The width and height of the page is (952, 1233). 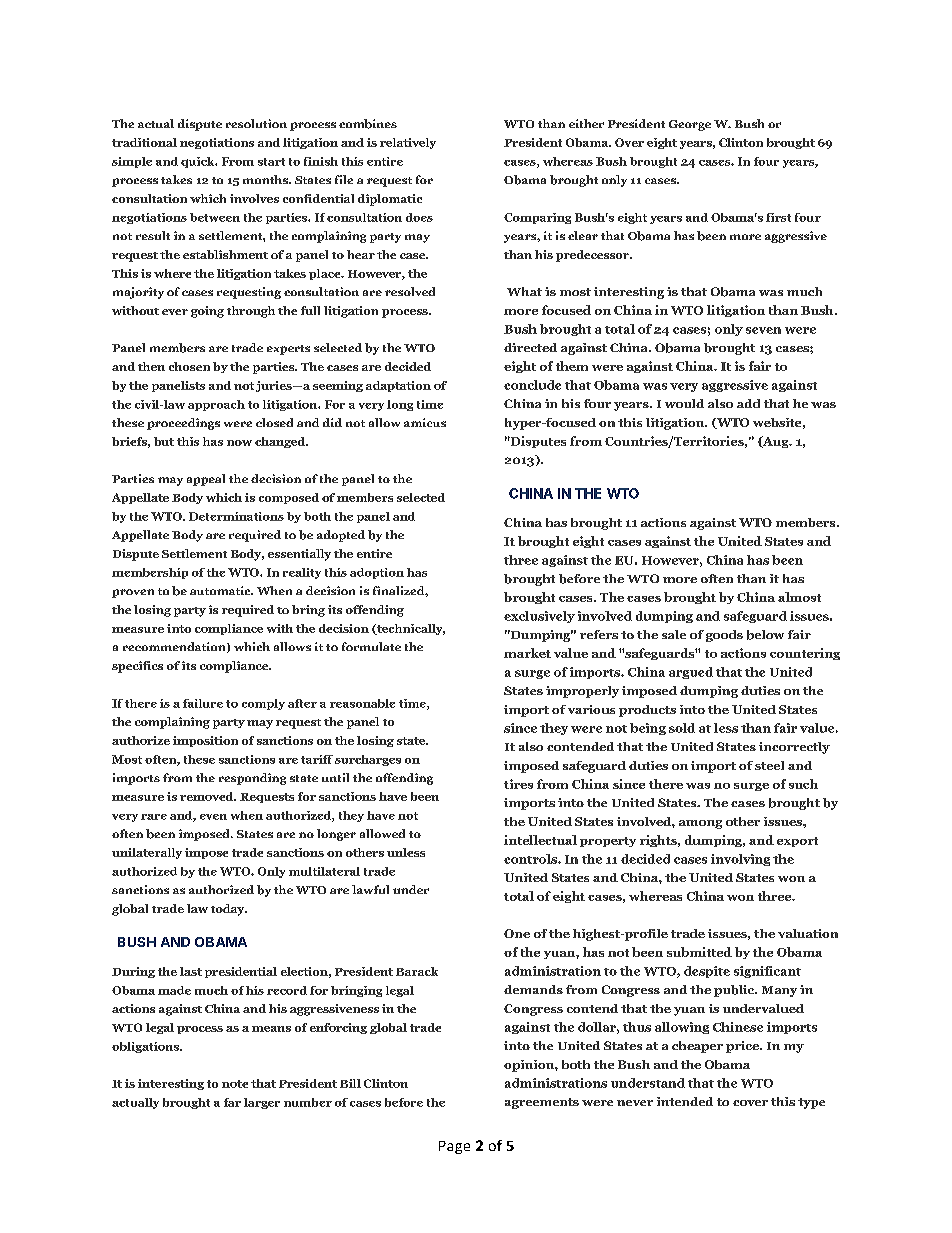 What do you see at coordinates (454, 1147) in the page?
I see `Page` at bounding box center [454, 1147].
